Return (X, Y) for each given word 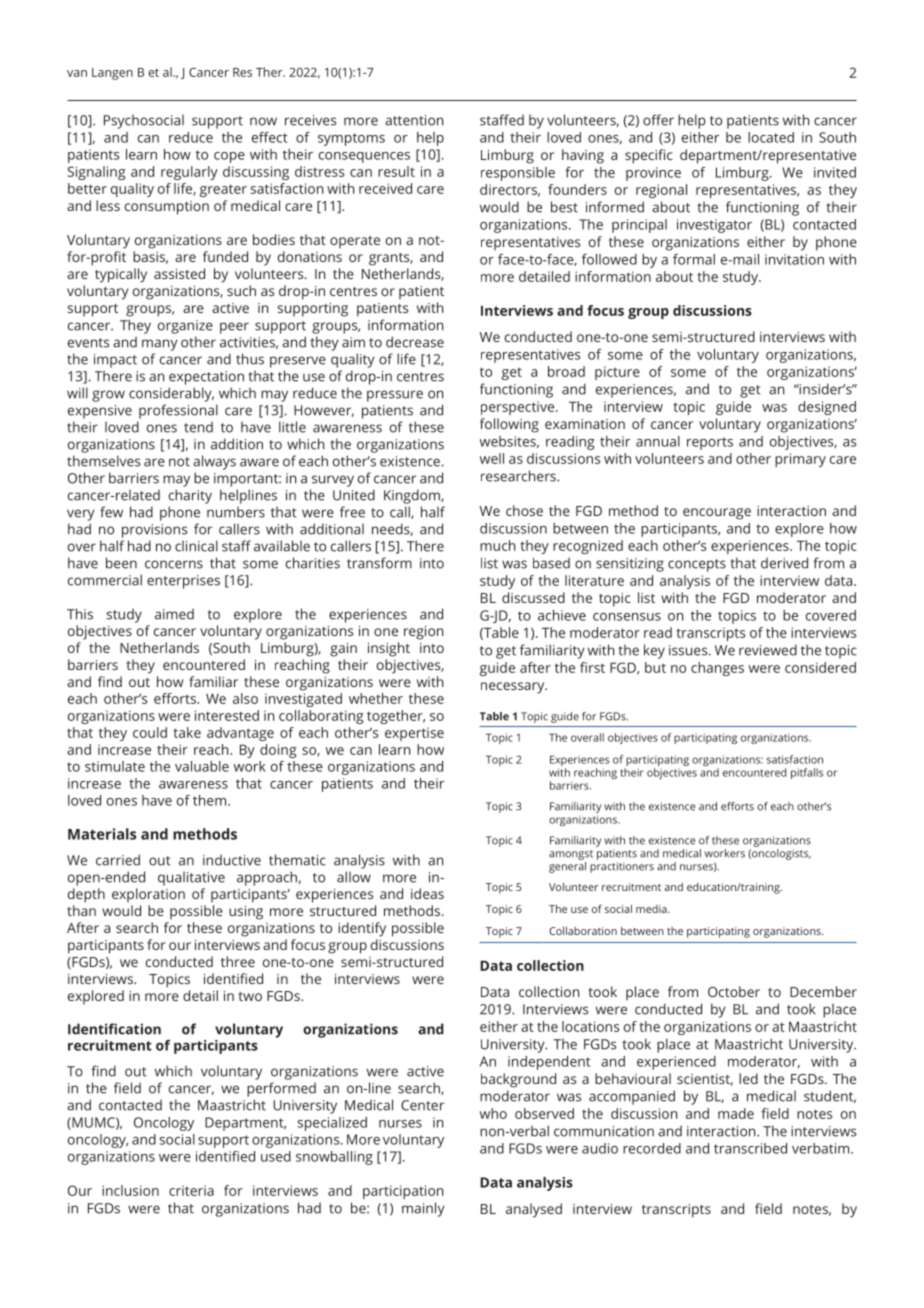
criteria (191, 1190)
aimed (174, 614)
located (771, 137)
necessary (514, 688)
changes (717, 669)
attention (414, 120)
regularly (189, 173)
